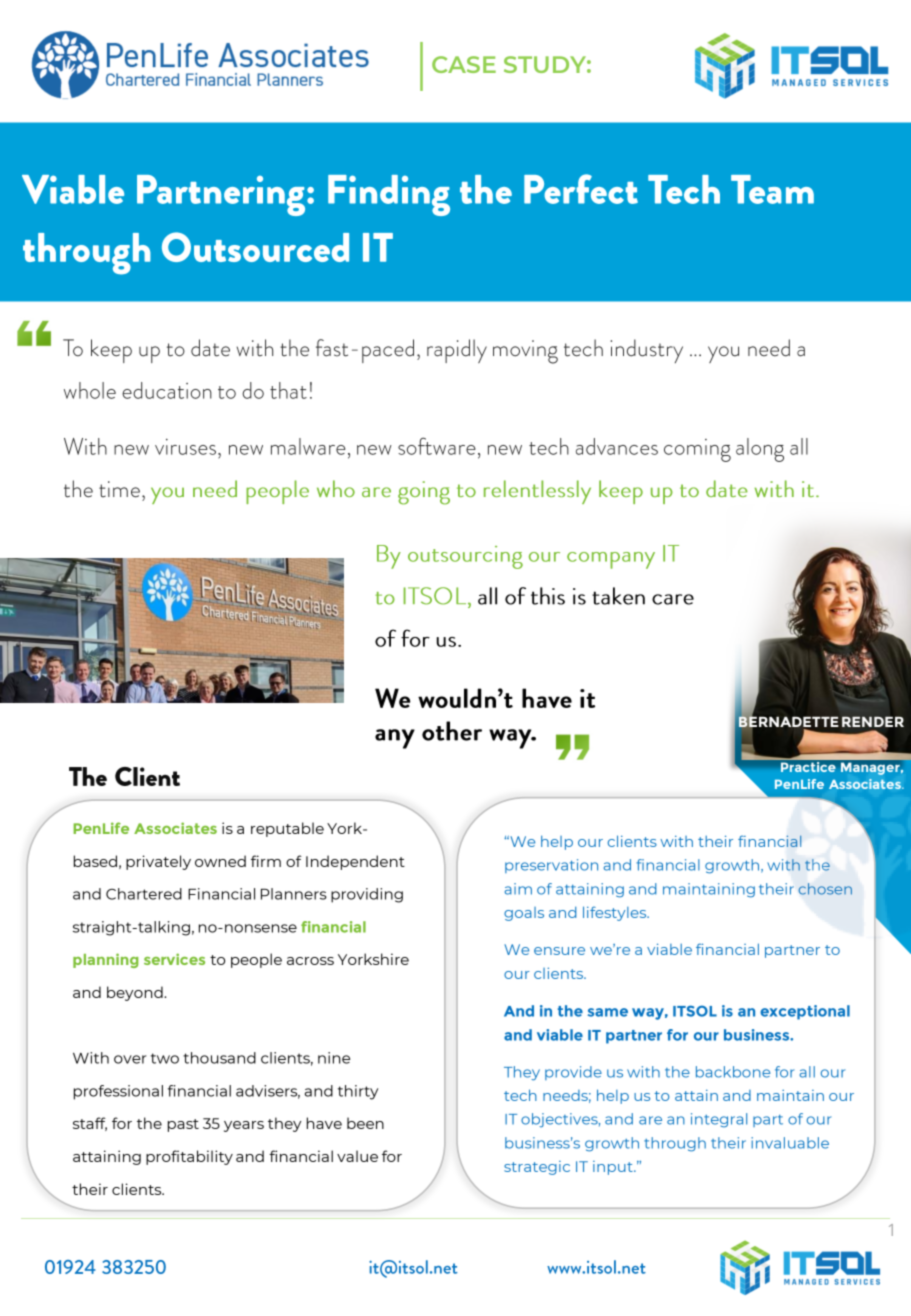  Describe the element at coordinates (287, 829) in the page. I see `reputable` at that location.
